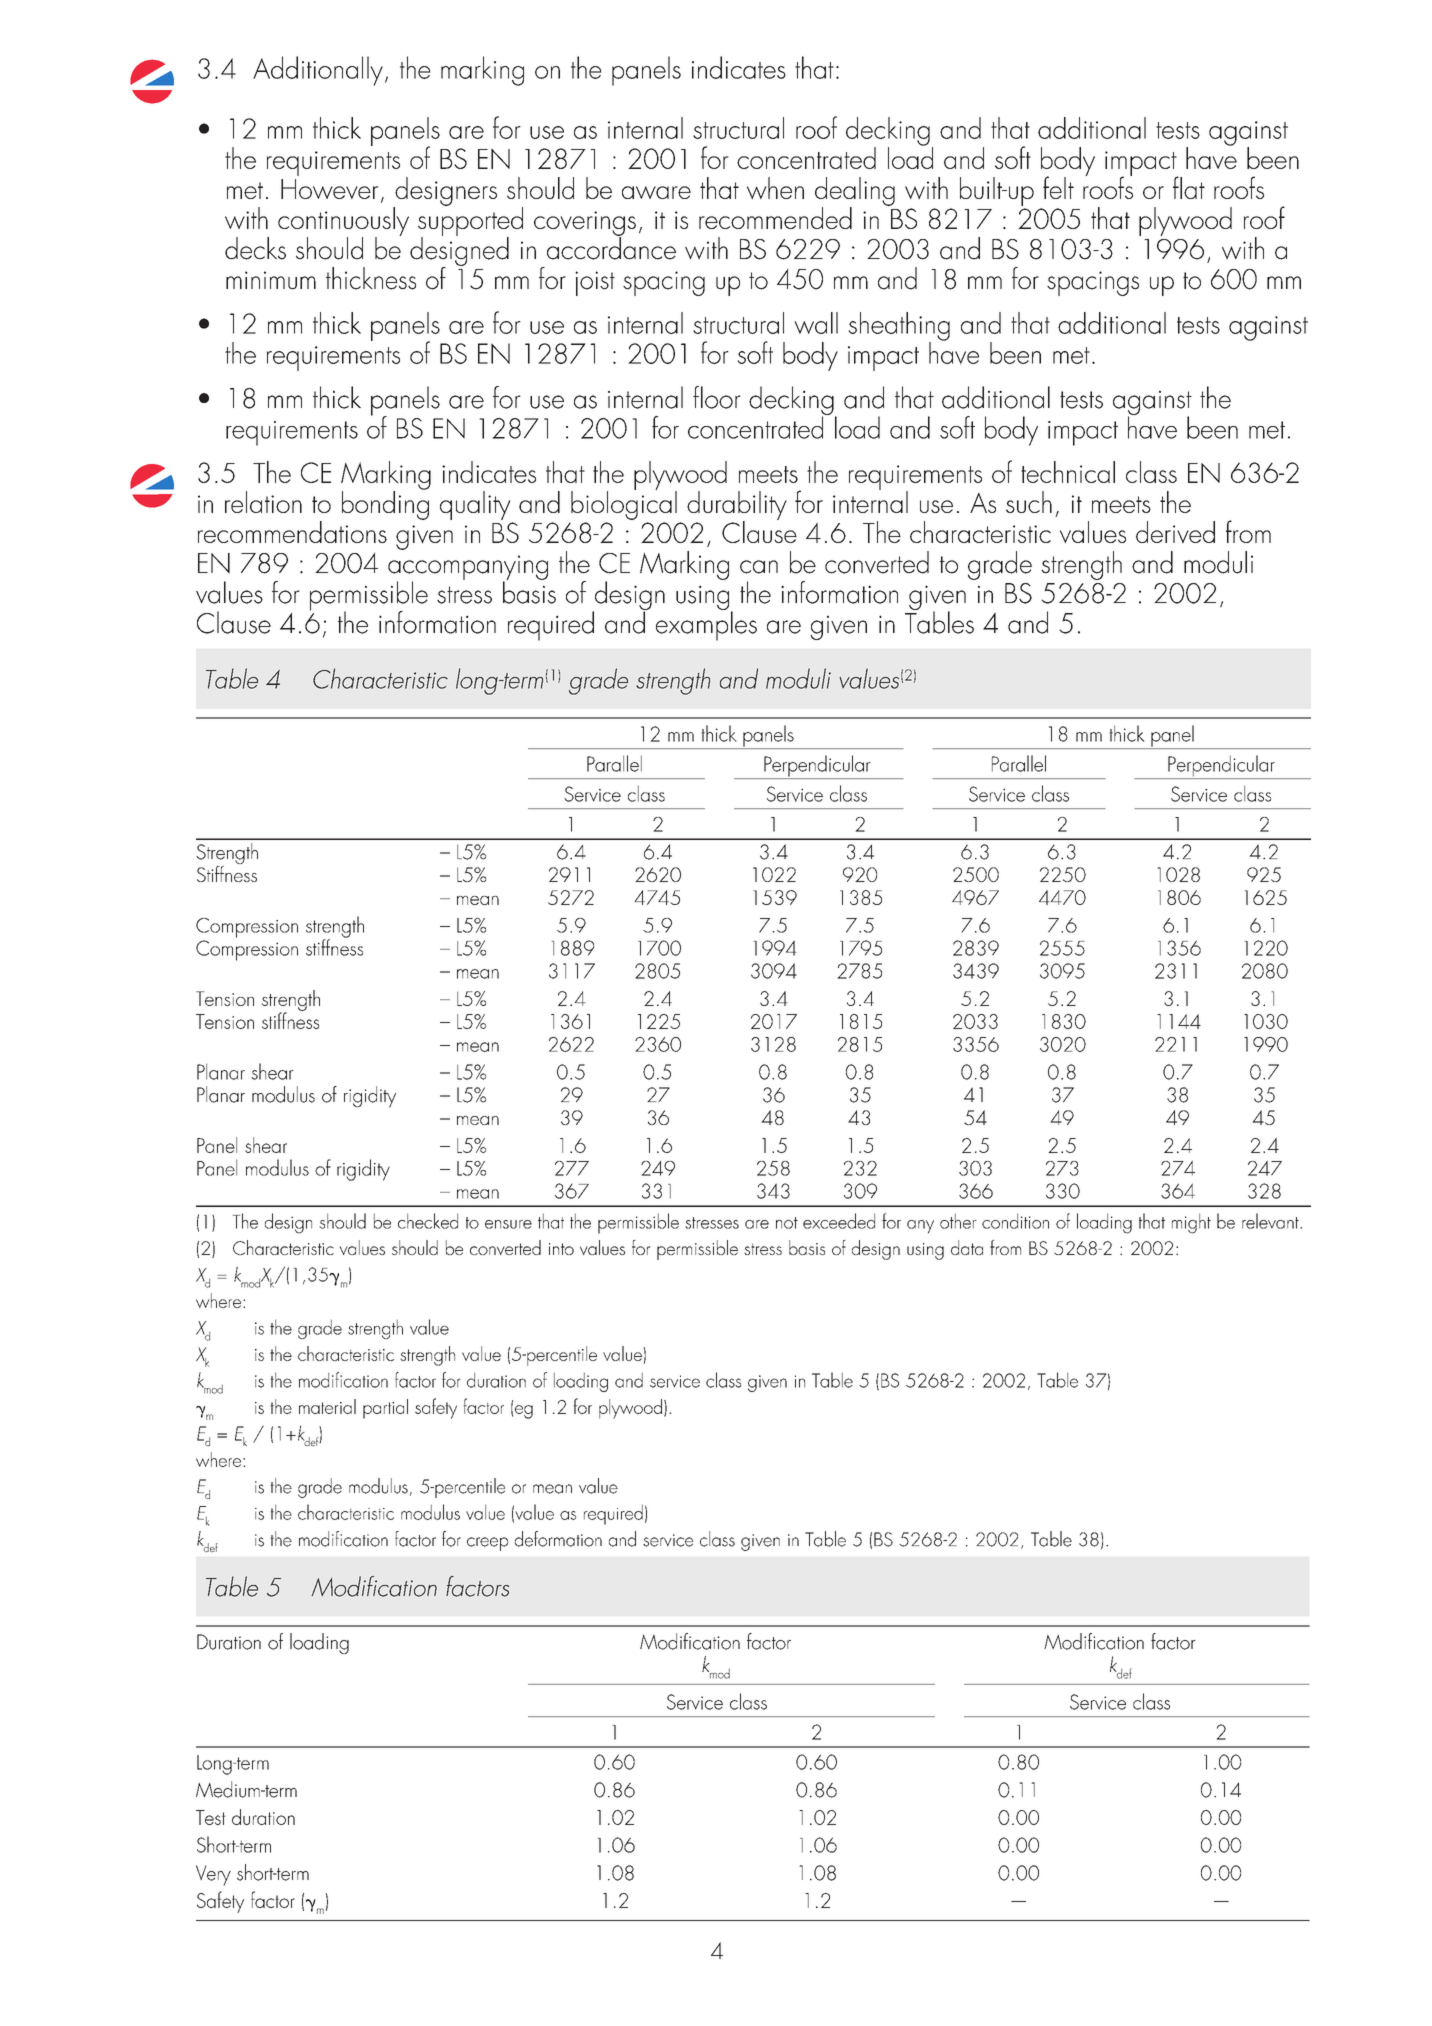  Describe the element at coordinates (468, 569) in the screenshot. I see `accompanying` at that location.
